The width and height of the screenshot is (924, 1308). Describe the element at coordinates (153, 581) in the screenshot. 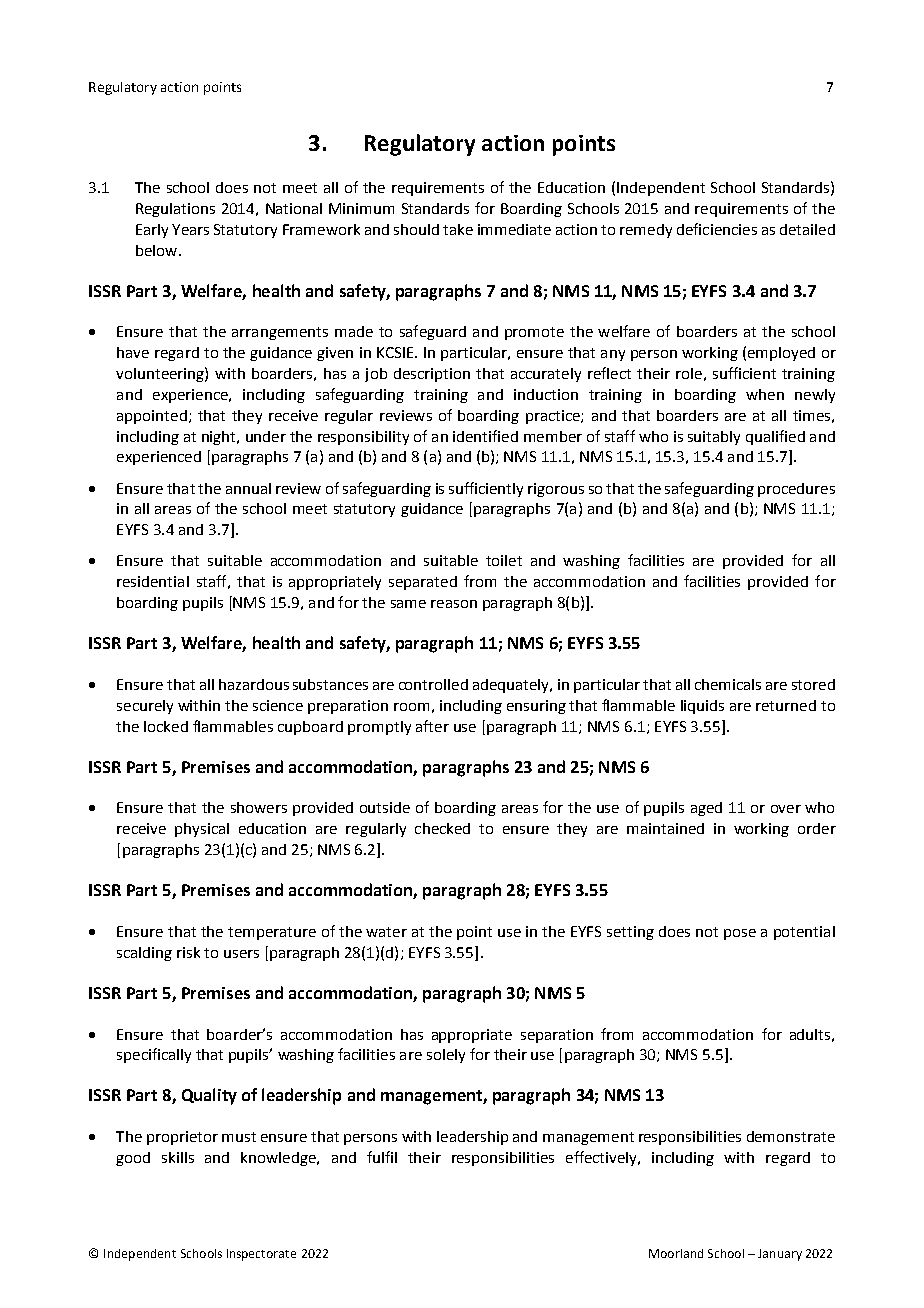

I see `residential` at that location.
